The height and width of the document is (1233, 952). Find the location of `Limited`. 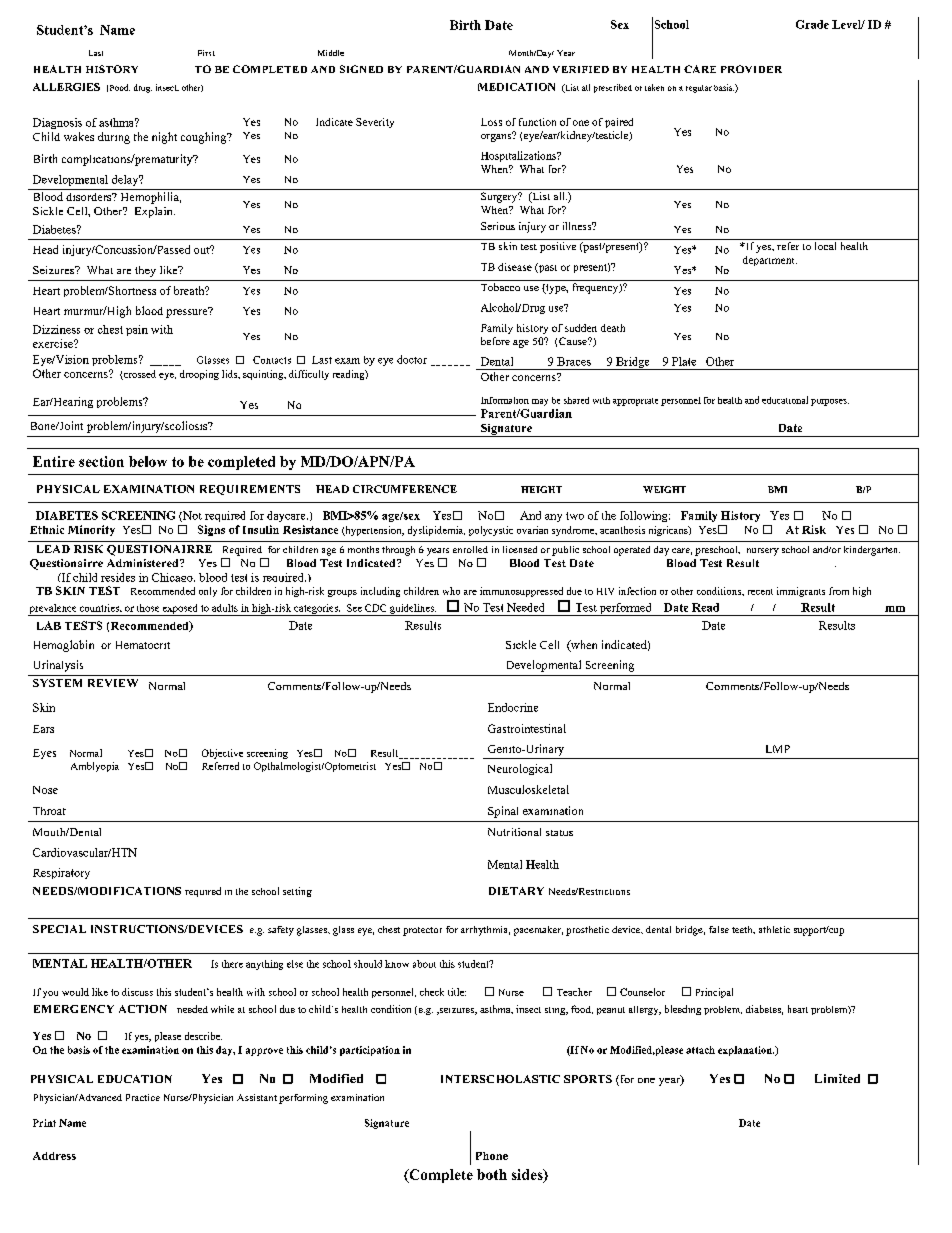

Limited is located at coordinates (837, 1078).
